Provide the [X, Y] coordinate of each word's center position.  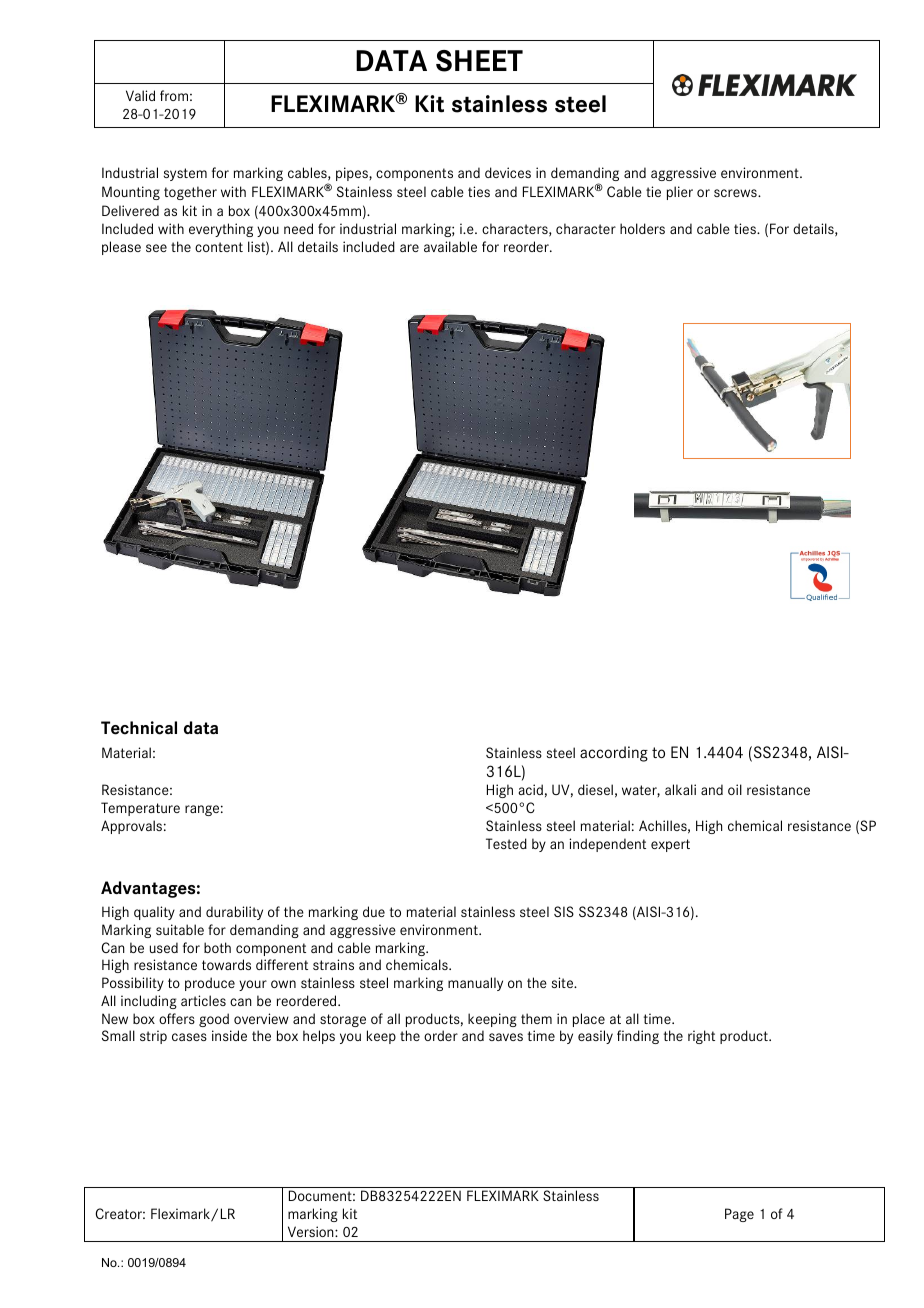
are [409, 248]
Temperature [140, 809]
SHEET [479, 61]
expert [670, 845]
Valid [140, 95]
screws [736, 193]
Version [312, 1231]
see [156, 248]
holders [642, 228]
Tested [506, 843]
